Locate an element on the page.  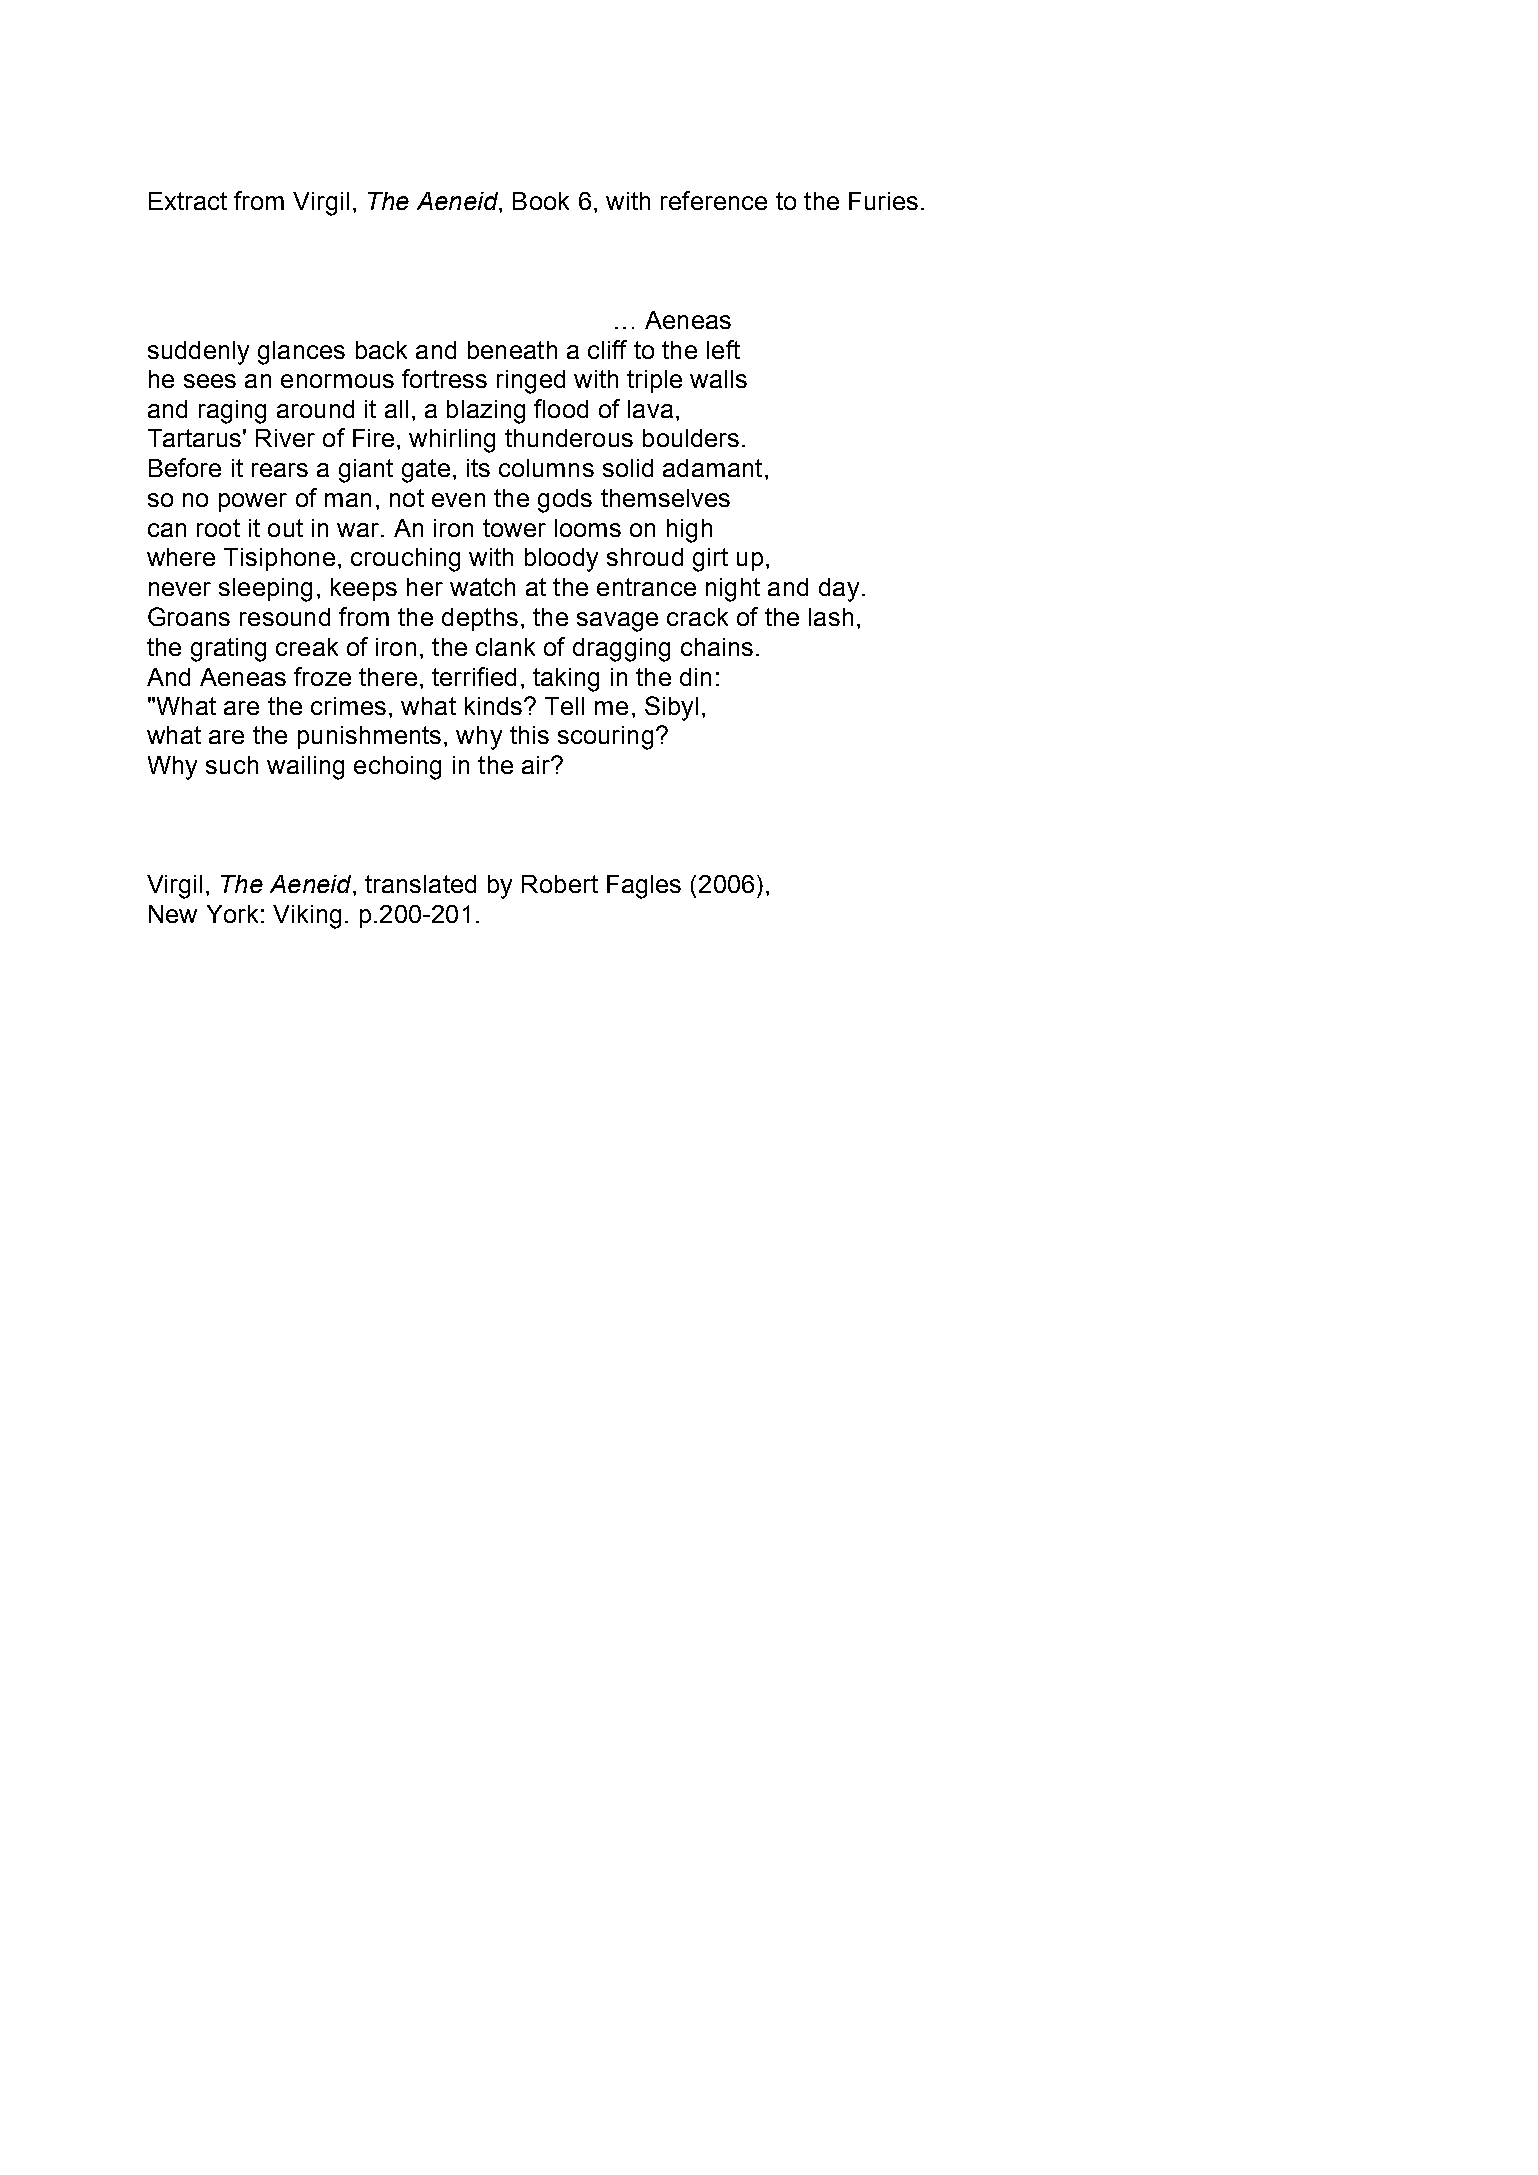
reference is located at coordinates (714, 200).
